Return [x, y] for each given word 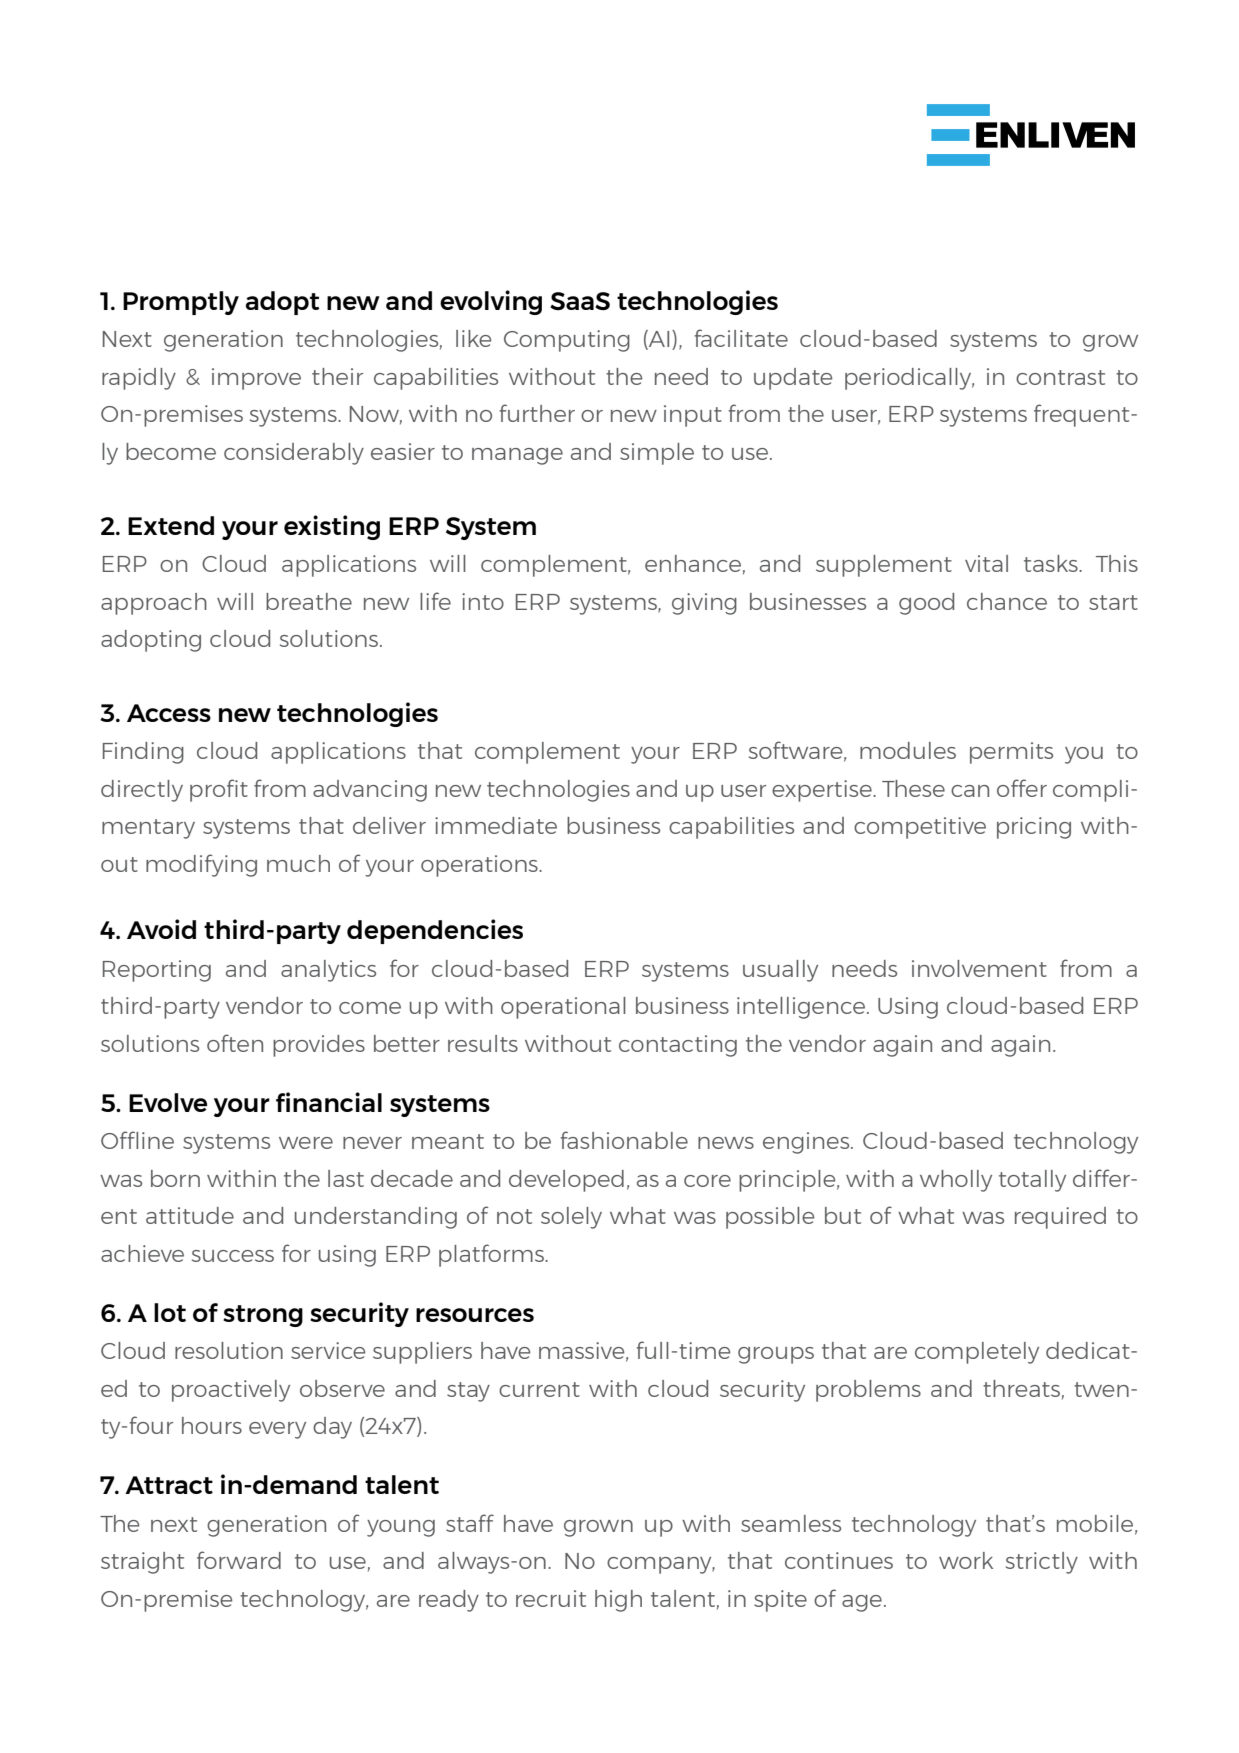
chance [1007, 601]
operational [563, 1008]
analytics [328, 971]
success [233, 1256]
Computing [567, 341]
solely [571, 1218]
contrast [1060, 377]
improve [256, 379]
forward [239, 1560]
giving [704, 604]
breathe [309, 601]
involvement [979, 968]
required [1060, 1218]
